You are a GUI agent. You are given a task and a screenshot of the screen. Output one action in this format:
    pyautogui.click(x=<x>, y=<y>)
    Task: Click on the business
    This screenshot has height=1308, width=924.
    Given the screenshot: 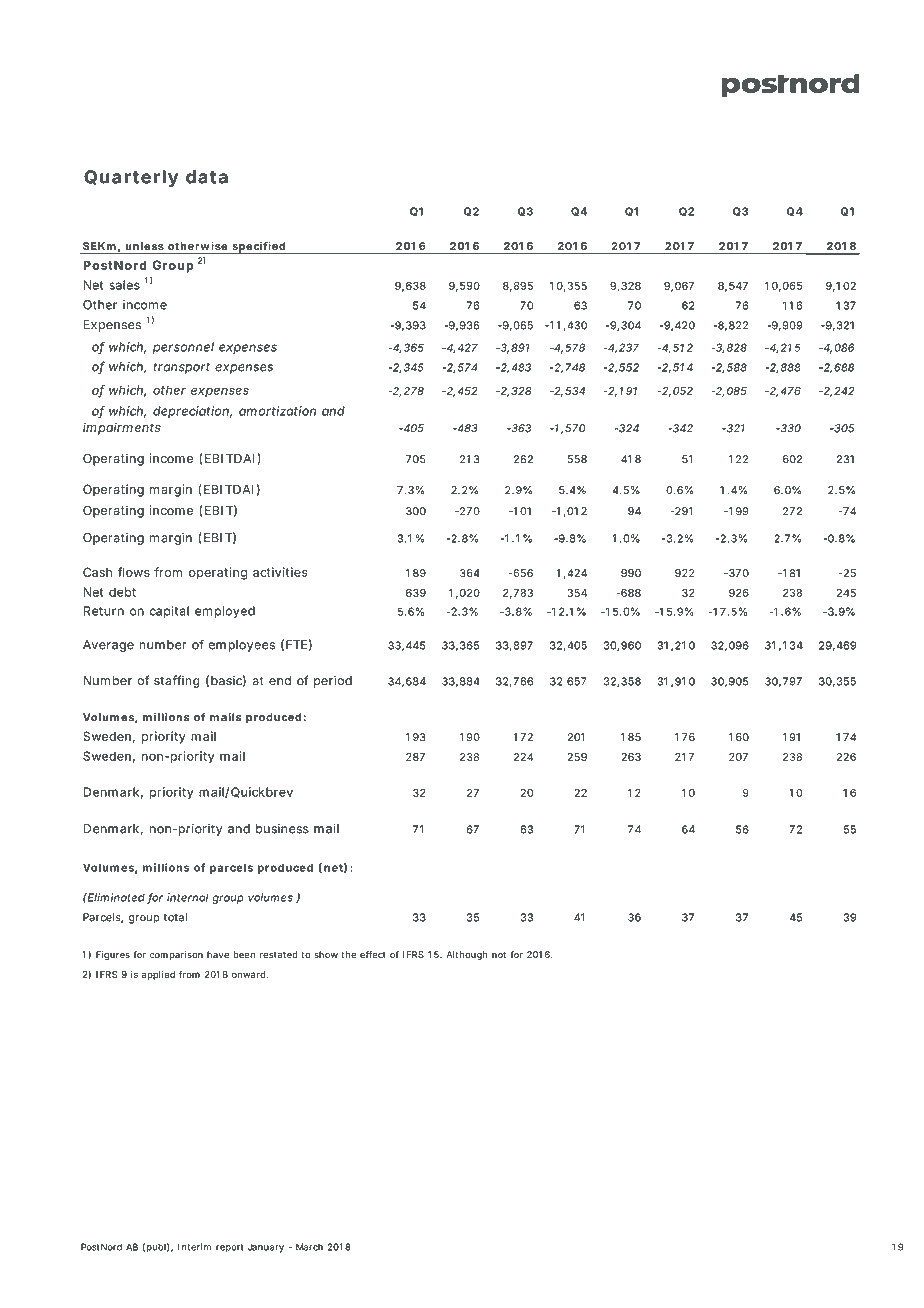 What is the action you would take?
    pyautogui.click(x=282, y=829)
